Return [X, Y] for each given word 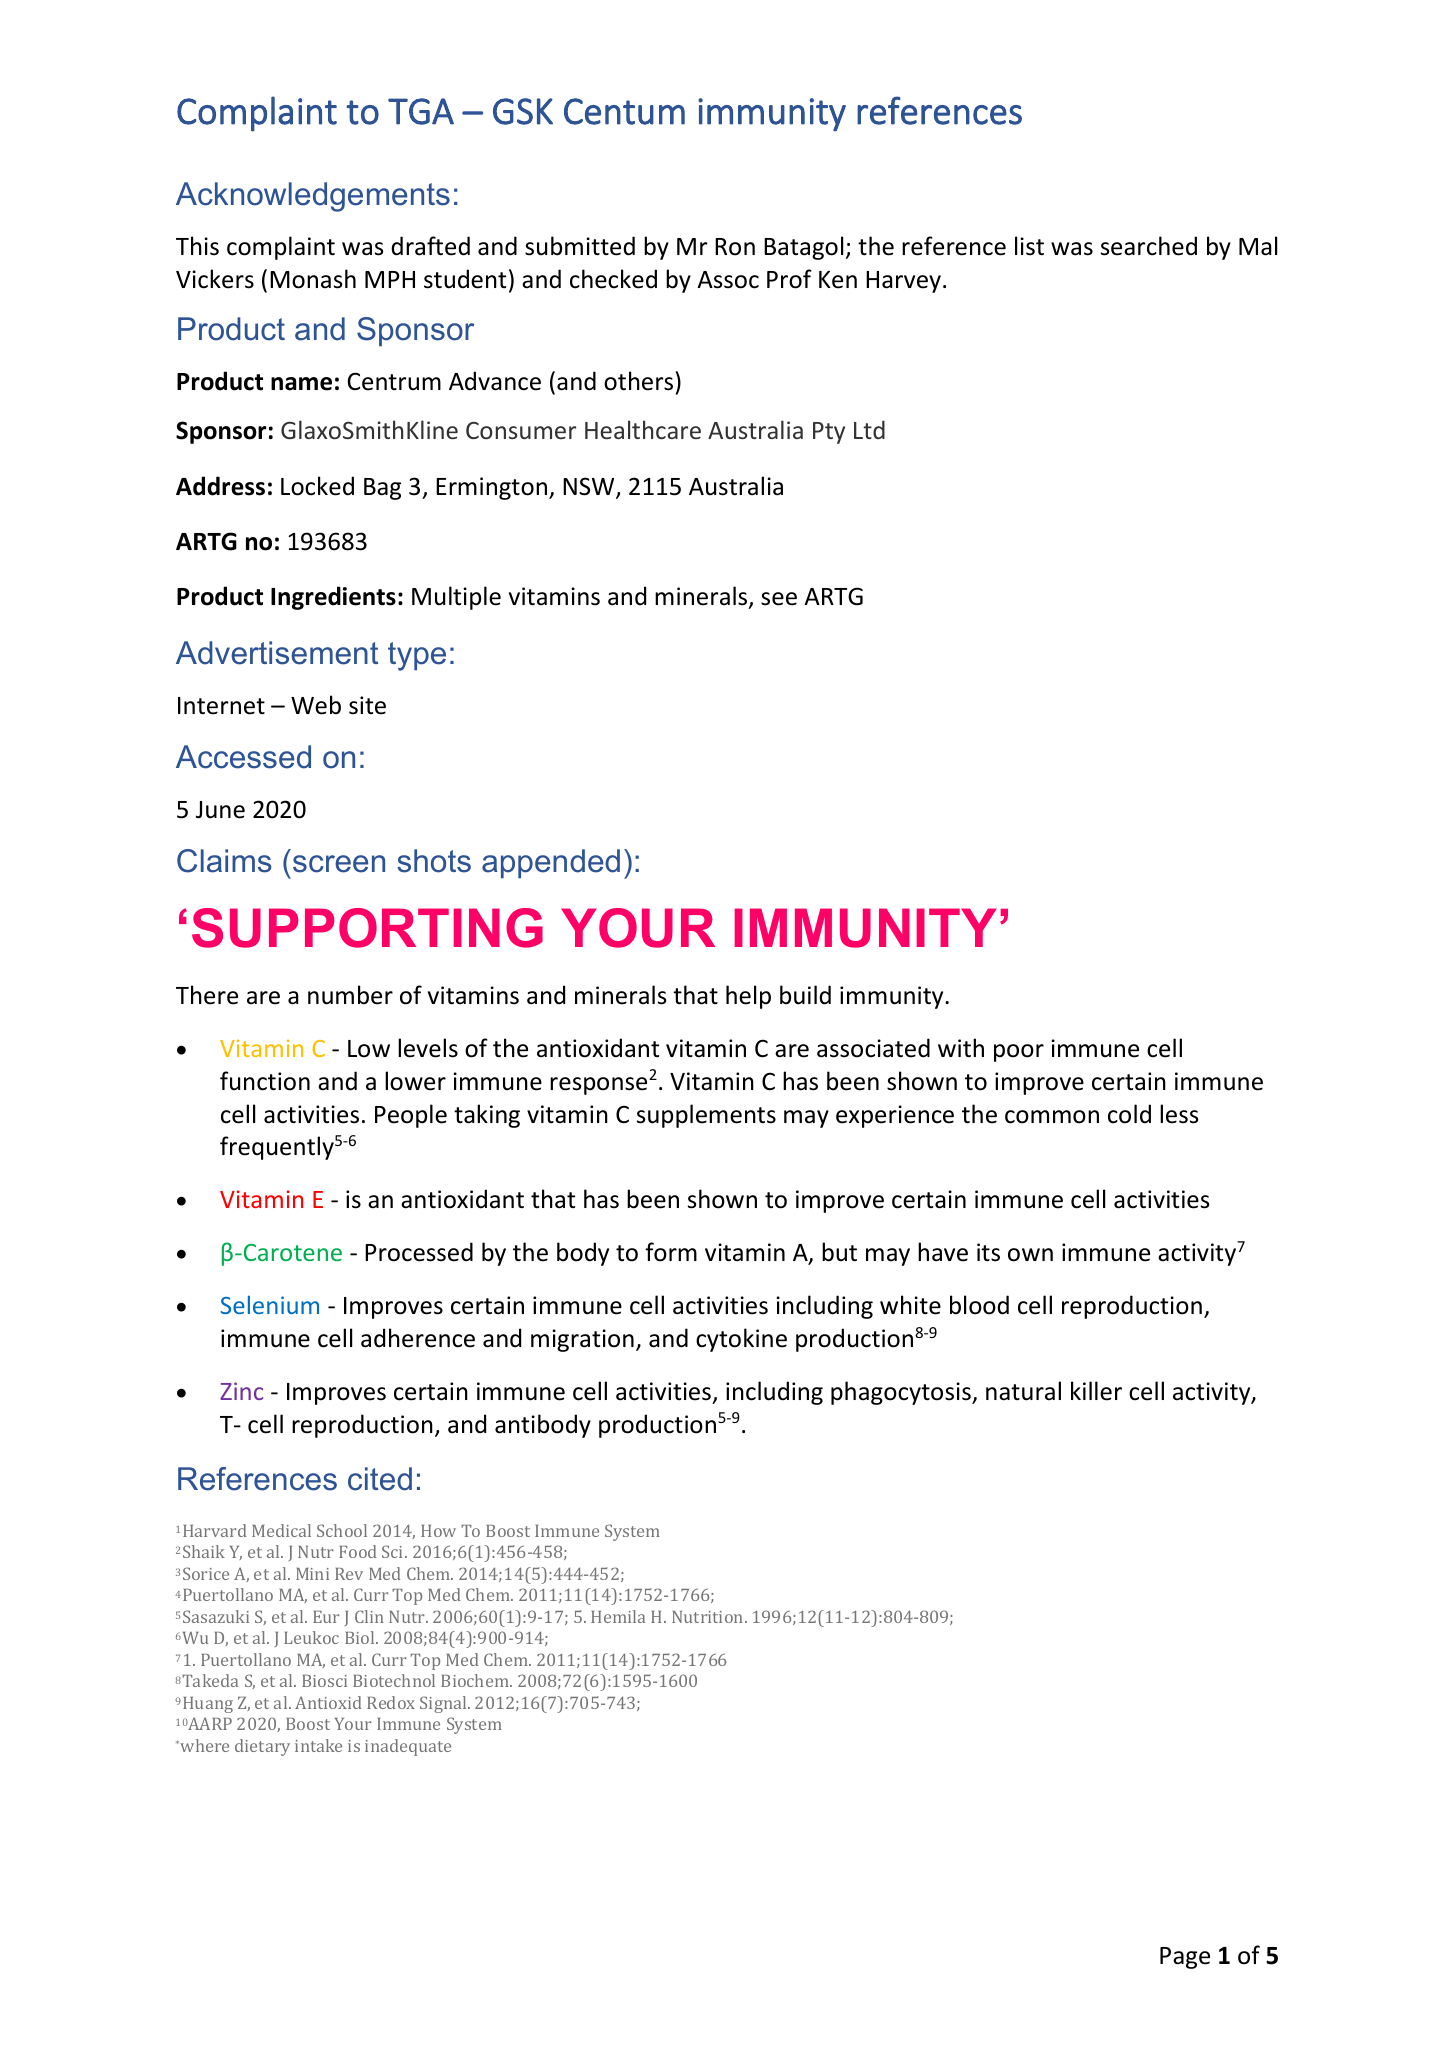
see [779, 599]
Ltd [869, 429]
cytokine [741, 1340]
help [748, 997]
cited [380, 1479]
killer [1096, 1391]
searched [1149, 246]
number [350, 995]
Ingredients [333, 598]
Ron [735, 247]
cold [1129, 1114]
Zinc [241, 1391]
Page [1185, 1958]
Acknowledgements [313, 197]
